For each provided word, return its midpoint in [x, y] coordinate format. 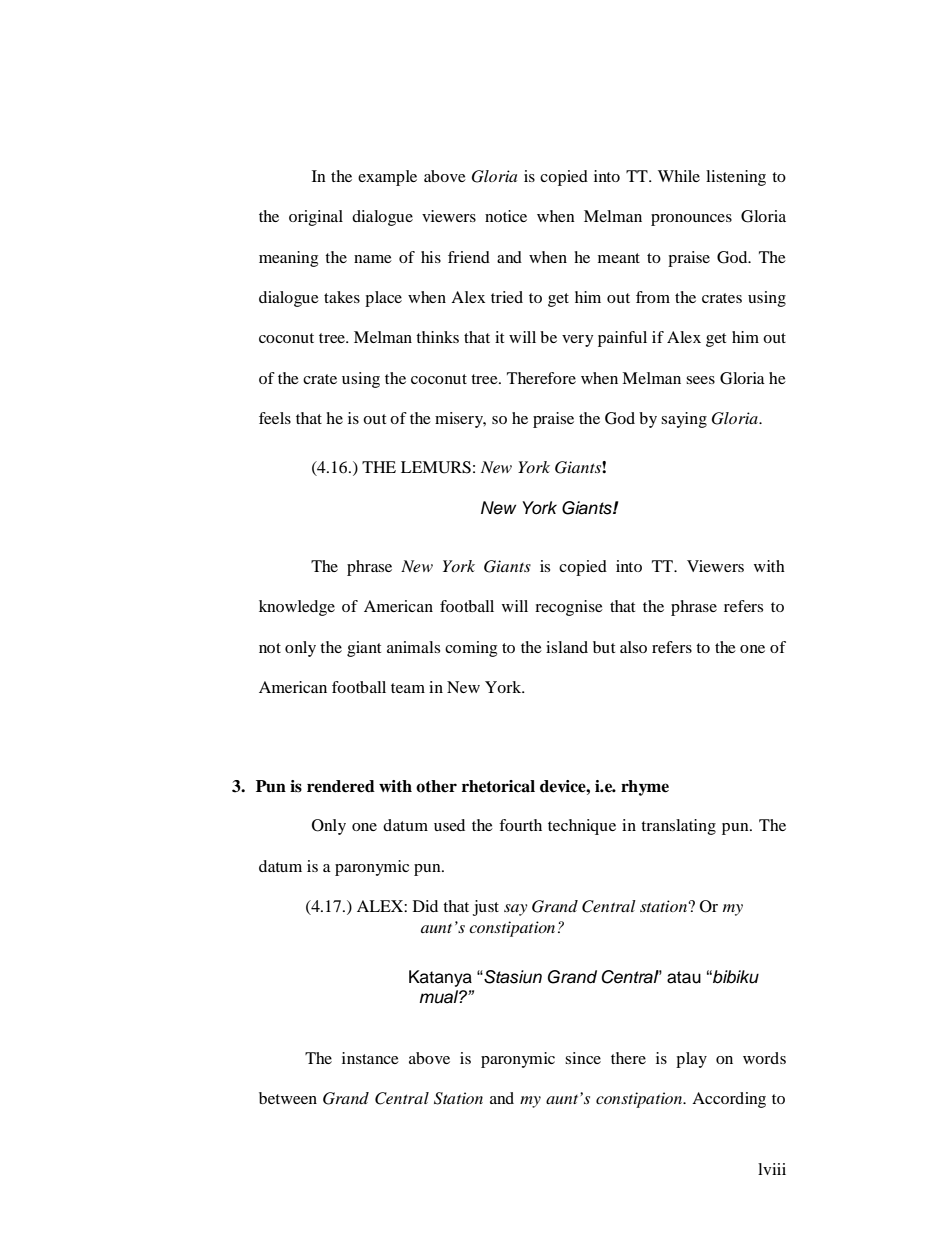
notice [506, 216]
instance [370, 1058]
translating [678, 827]
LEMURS [436, 467]
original [316, 218]
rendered [341, 786]
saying [684, 420]
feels [275, 418]
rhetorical [498, 786]
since [583, 1058]
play [691, 1060]
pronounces [691, 220]
